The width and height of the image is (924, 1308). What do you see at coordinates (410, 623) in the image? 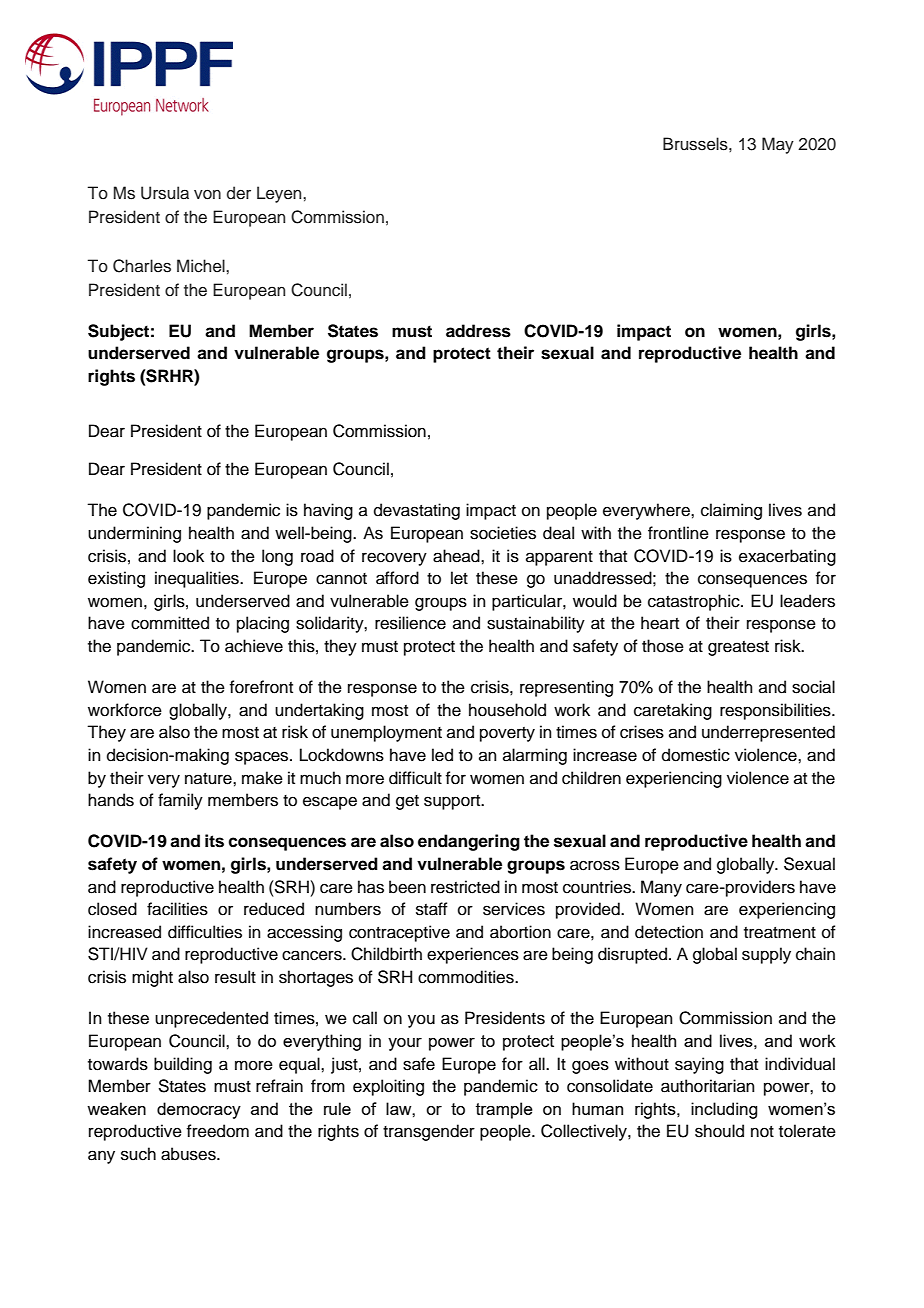
I see `resilience` at bounding box center [410, 623].
